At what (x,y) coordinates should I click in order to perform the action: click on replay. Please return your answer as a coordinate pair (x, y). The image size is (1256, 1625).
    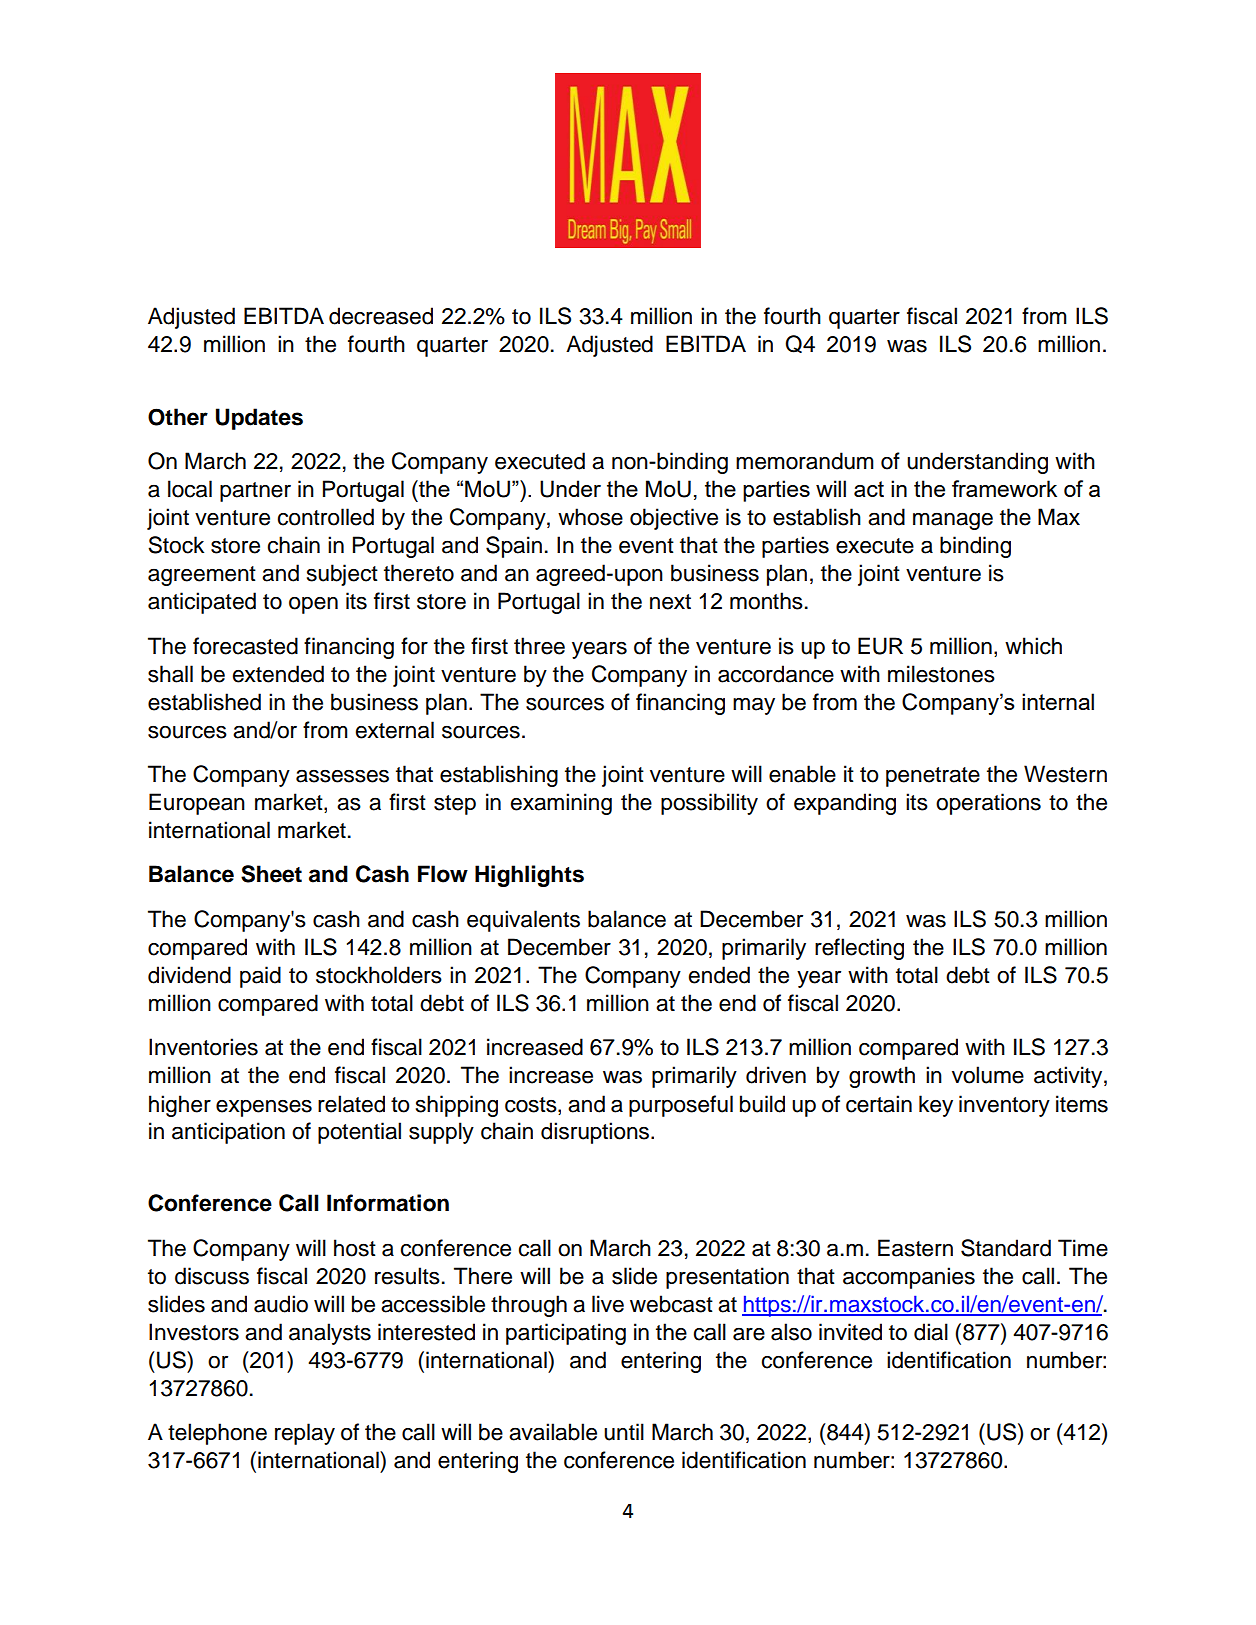
    Looking at the image, I should click on (305, 1434).
